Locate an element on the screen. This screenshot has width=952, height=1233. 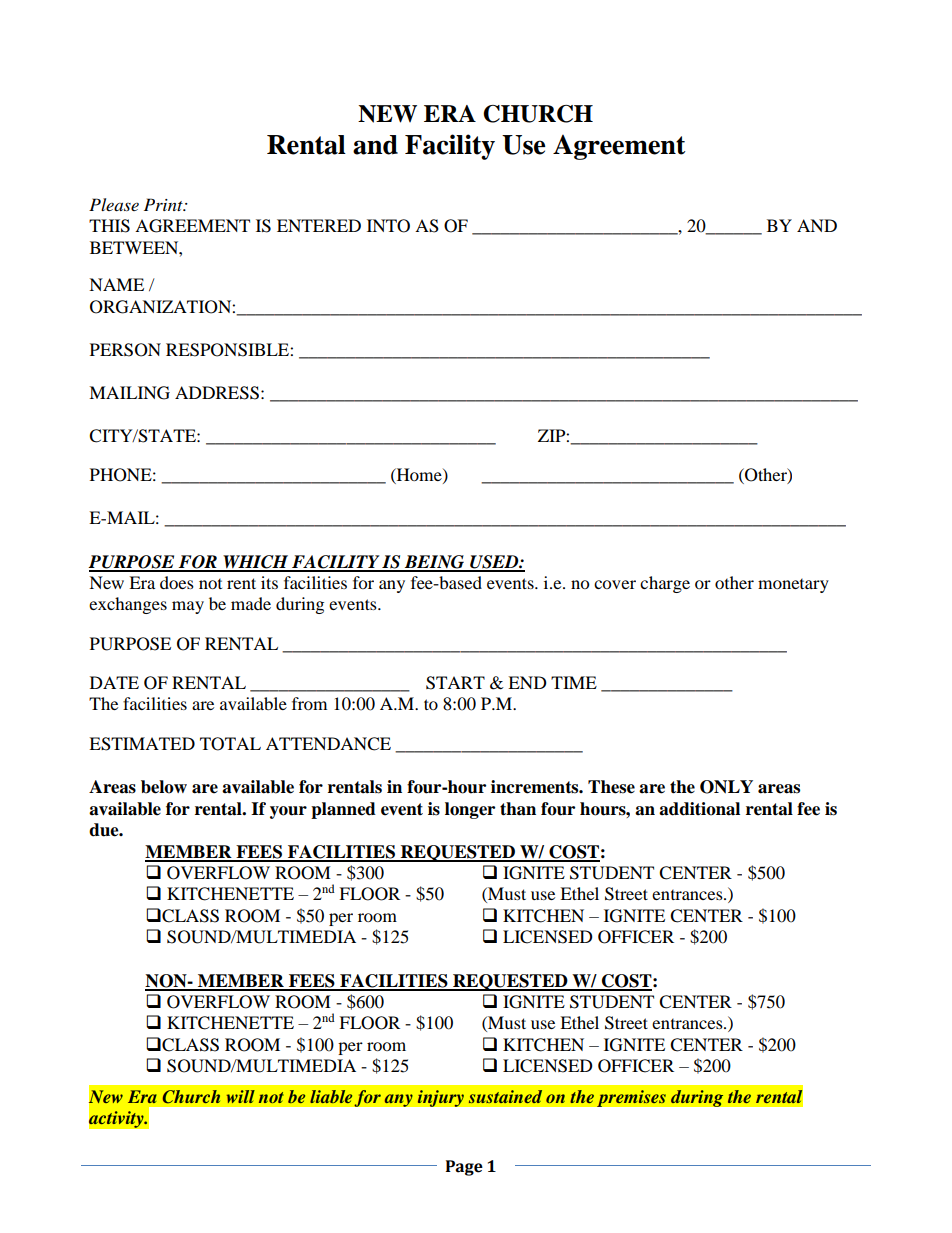
below is located at coordinates (164, 787).
